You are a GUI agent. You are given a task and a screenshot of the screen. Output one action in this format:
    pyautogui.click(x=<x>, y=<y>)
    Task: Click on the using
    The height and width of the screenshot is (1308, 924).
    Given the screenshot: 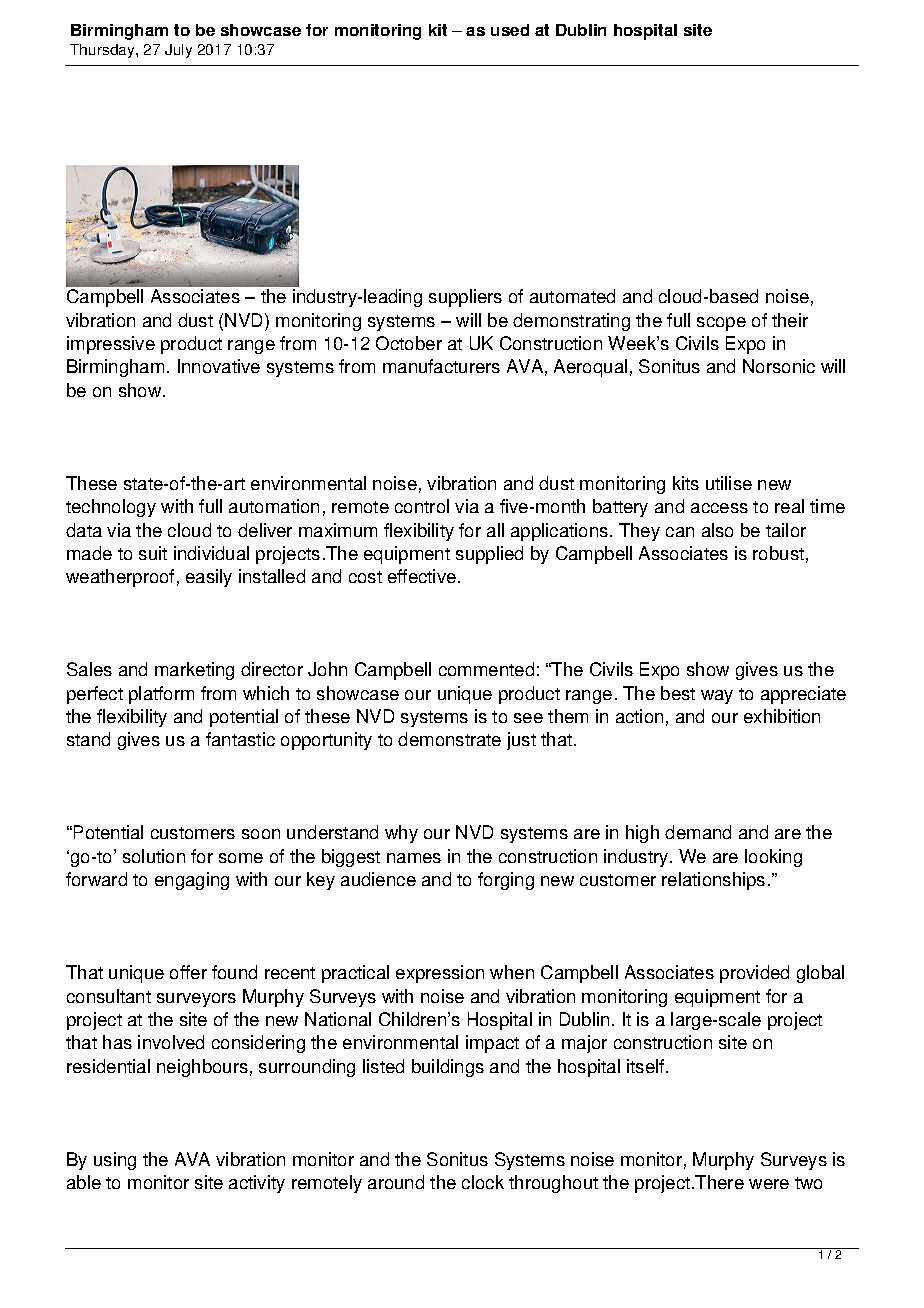 What is the action you would take?
    pyautogui.click(x=115, y=1161)
